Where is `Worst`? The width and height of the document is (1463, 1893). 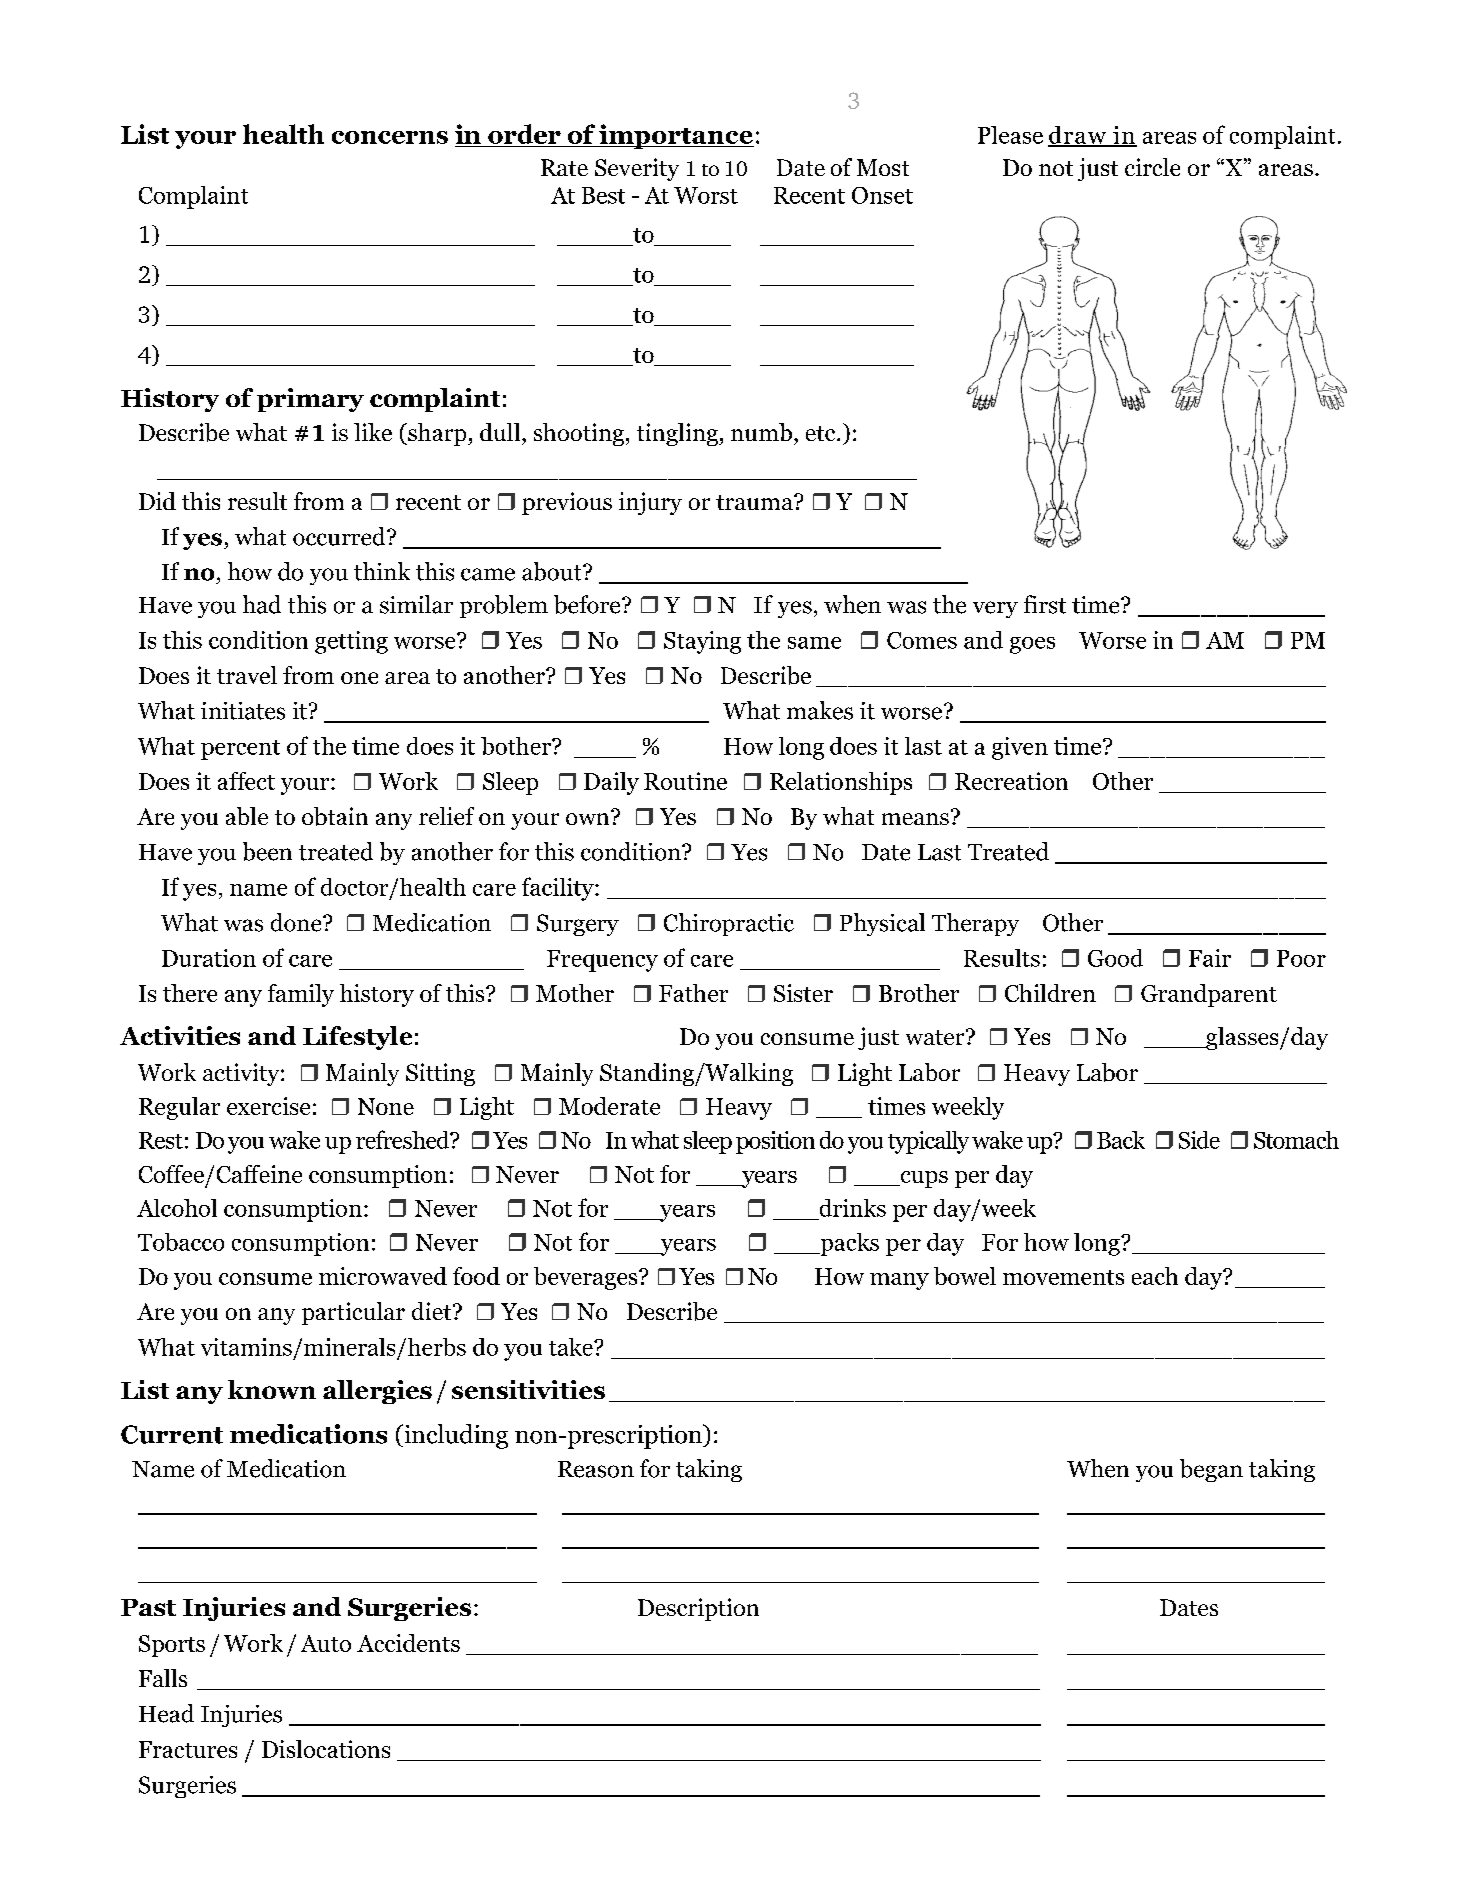 Worst is located at coordinates (706, 195).
